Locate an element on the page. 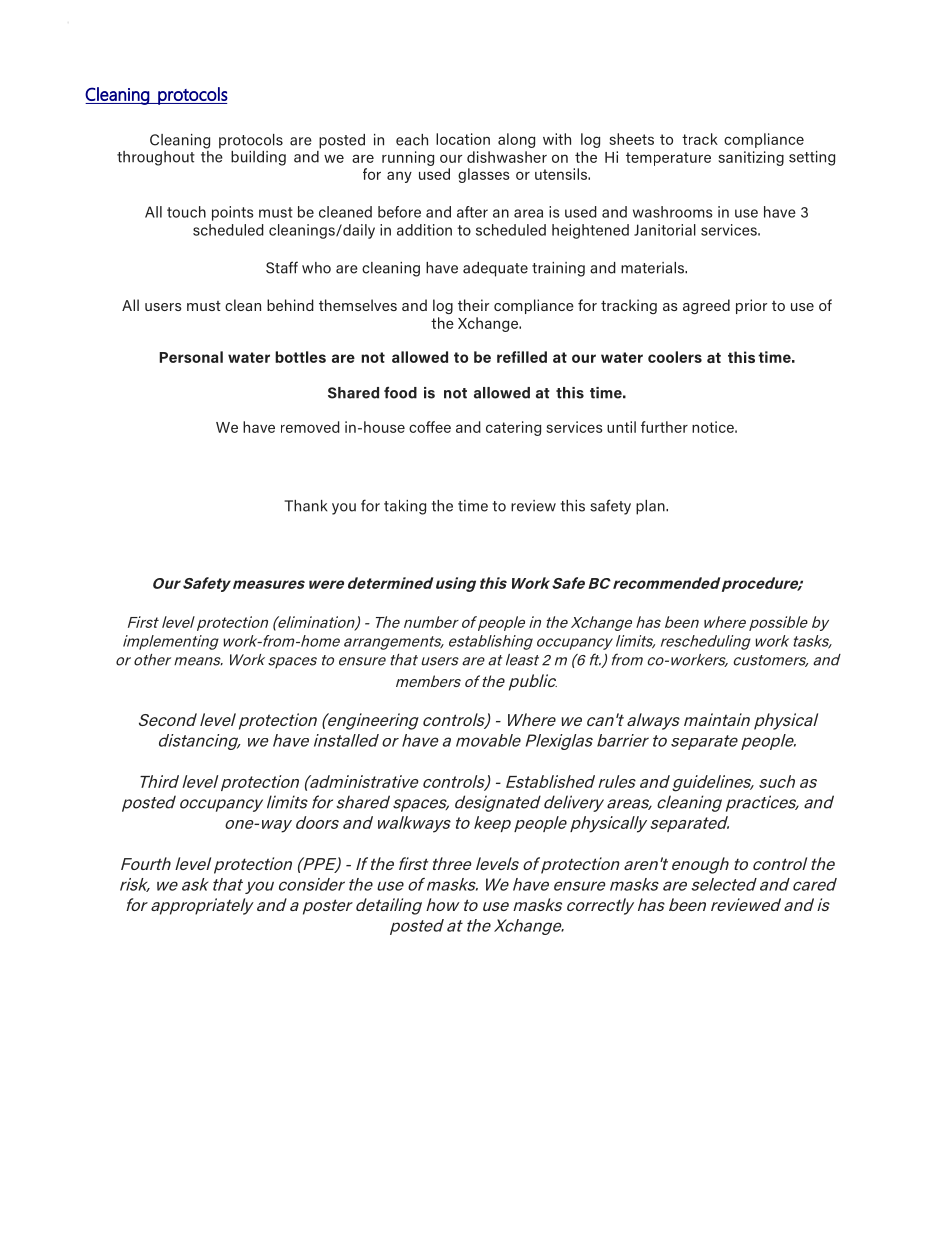 The image size is (952, 1233). building is located at coordinates (258, 158).
